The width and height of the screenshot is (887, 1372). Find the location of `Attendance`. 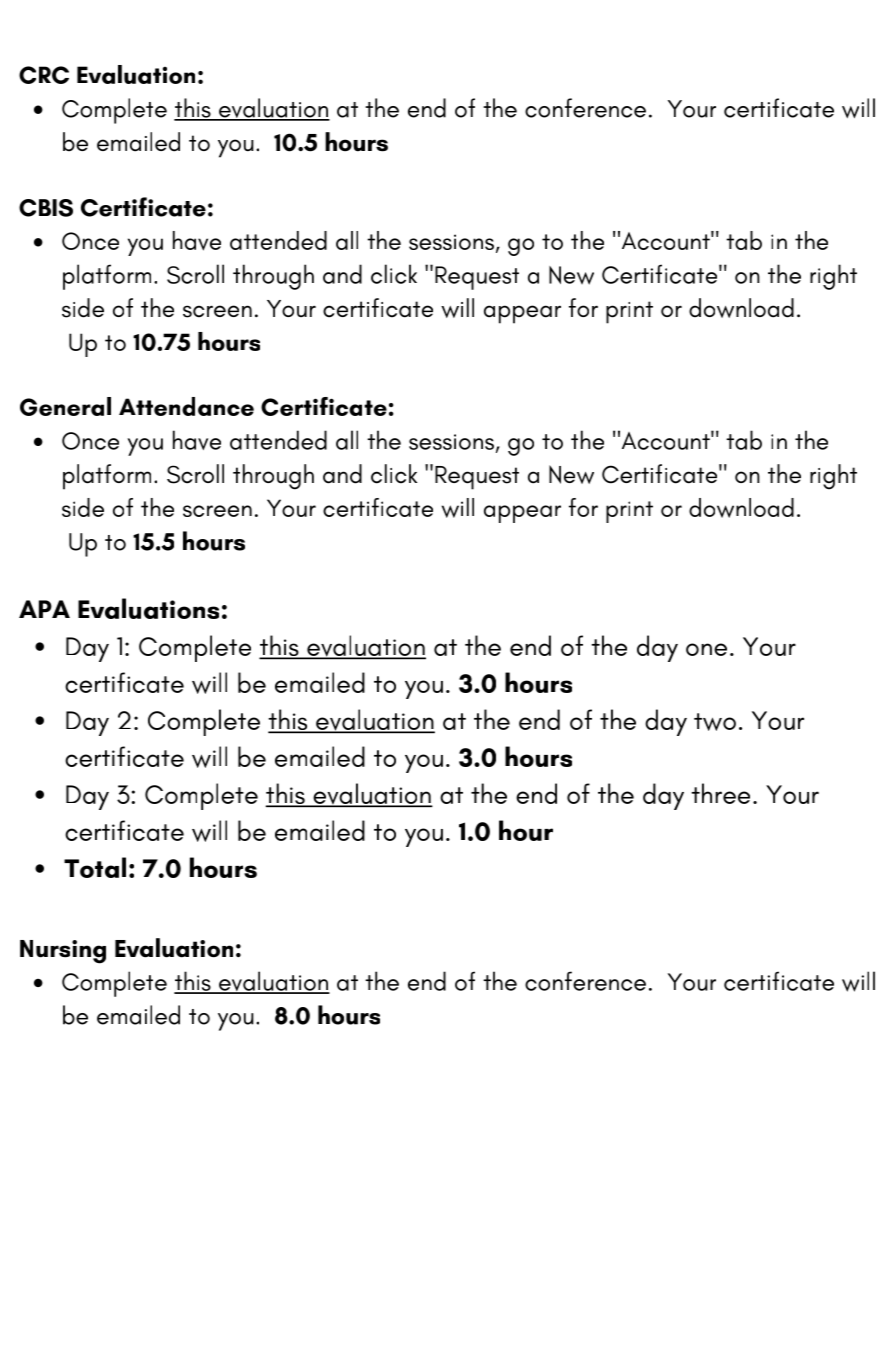

Attendance is located at coordinates (186, 406).
